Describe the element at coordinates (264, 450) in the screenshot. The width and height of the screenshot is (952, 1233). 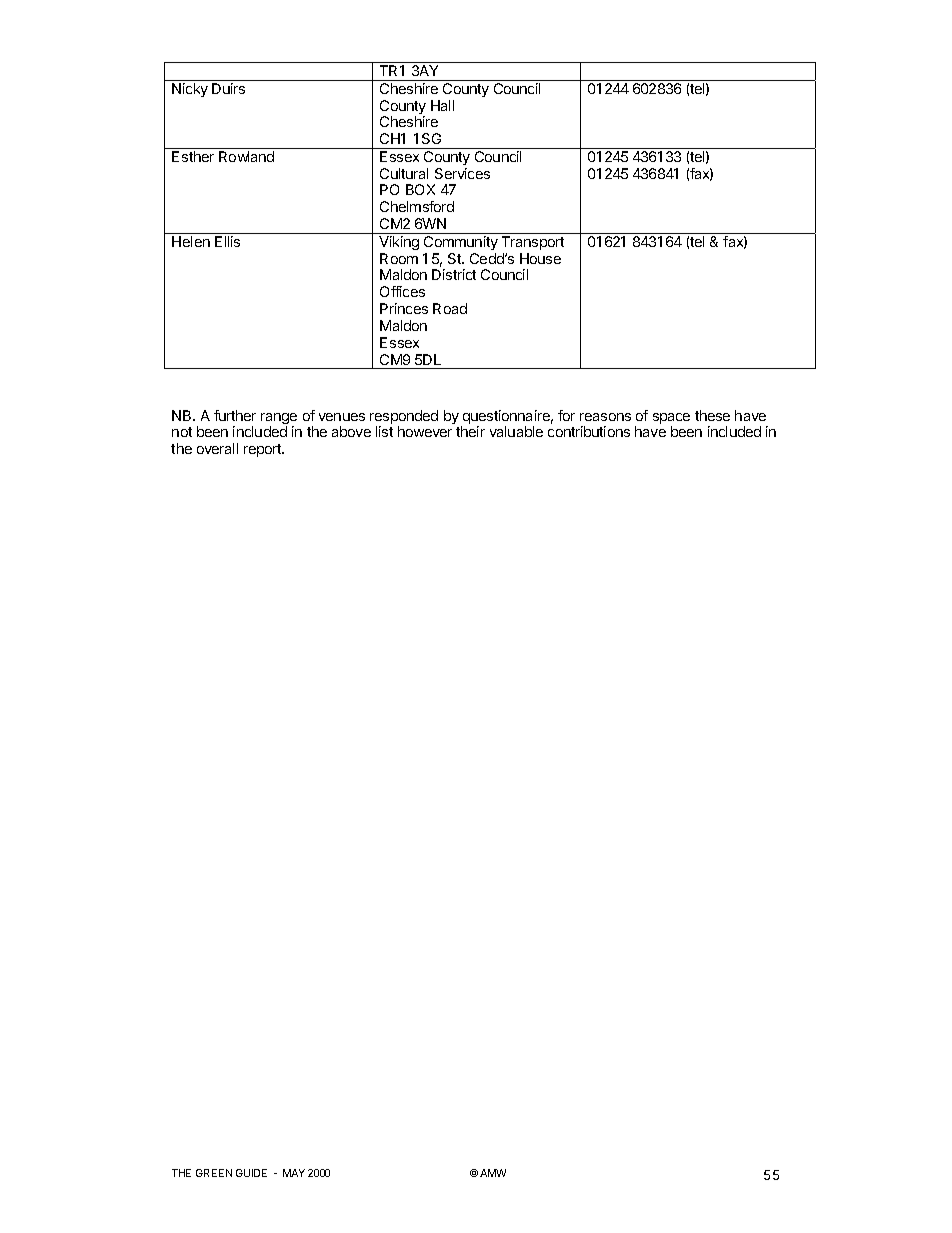
I see `report` at that location.
